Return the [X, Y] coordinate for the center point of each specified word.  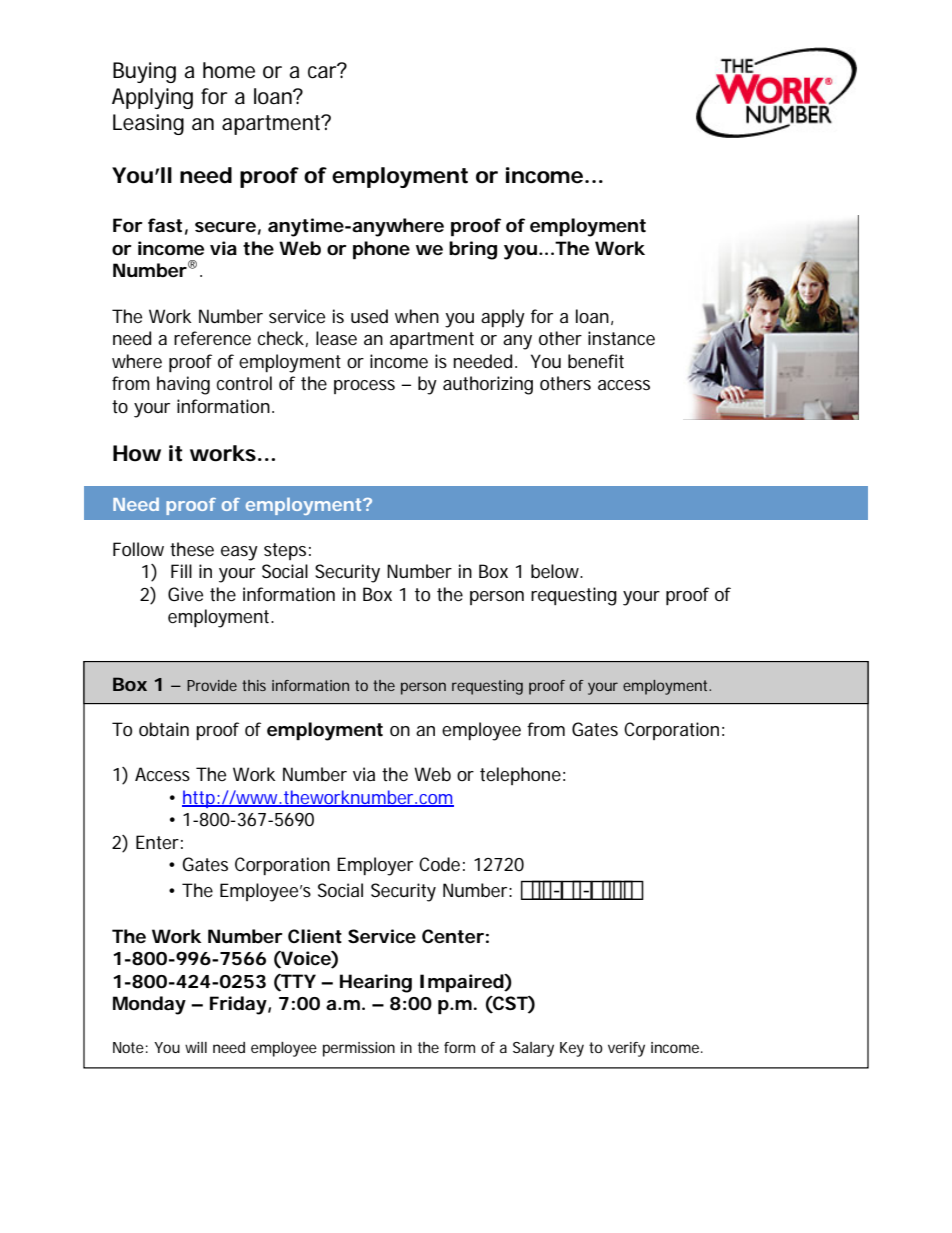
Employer [375, 866]
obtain [164, 729]
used [369, 316]
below [557, 571]
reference [212, 338]
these [192, 549]
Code [439, 864]
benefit [596, 361]
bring [473, 250]
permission [359, 1049]
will [196, 1047]
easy [239, 553]
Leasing [148, 124]
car [324, 71]
